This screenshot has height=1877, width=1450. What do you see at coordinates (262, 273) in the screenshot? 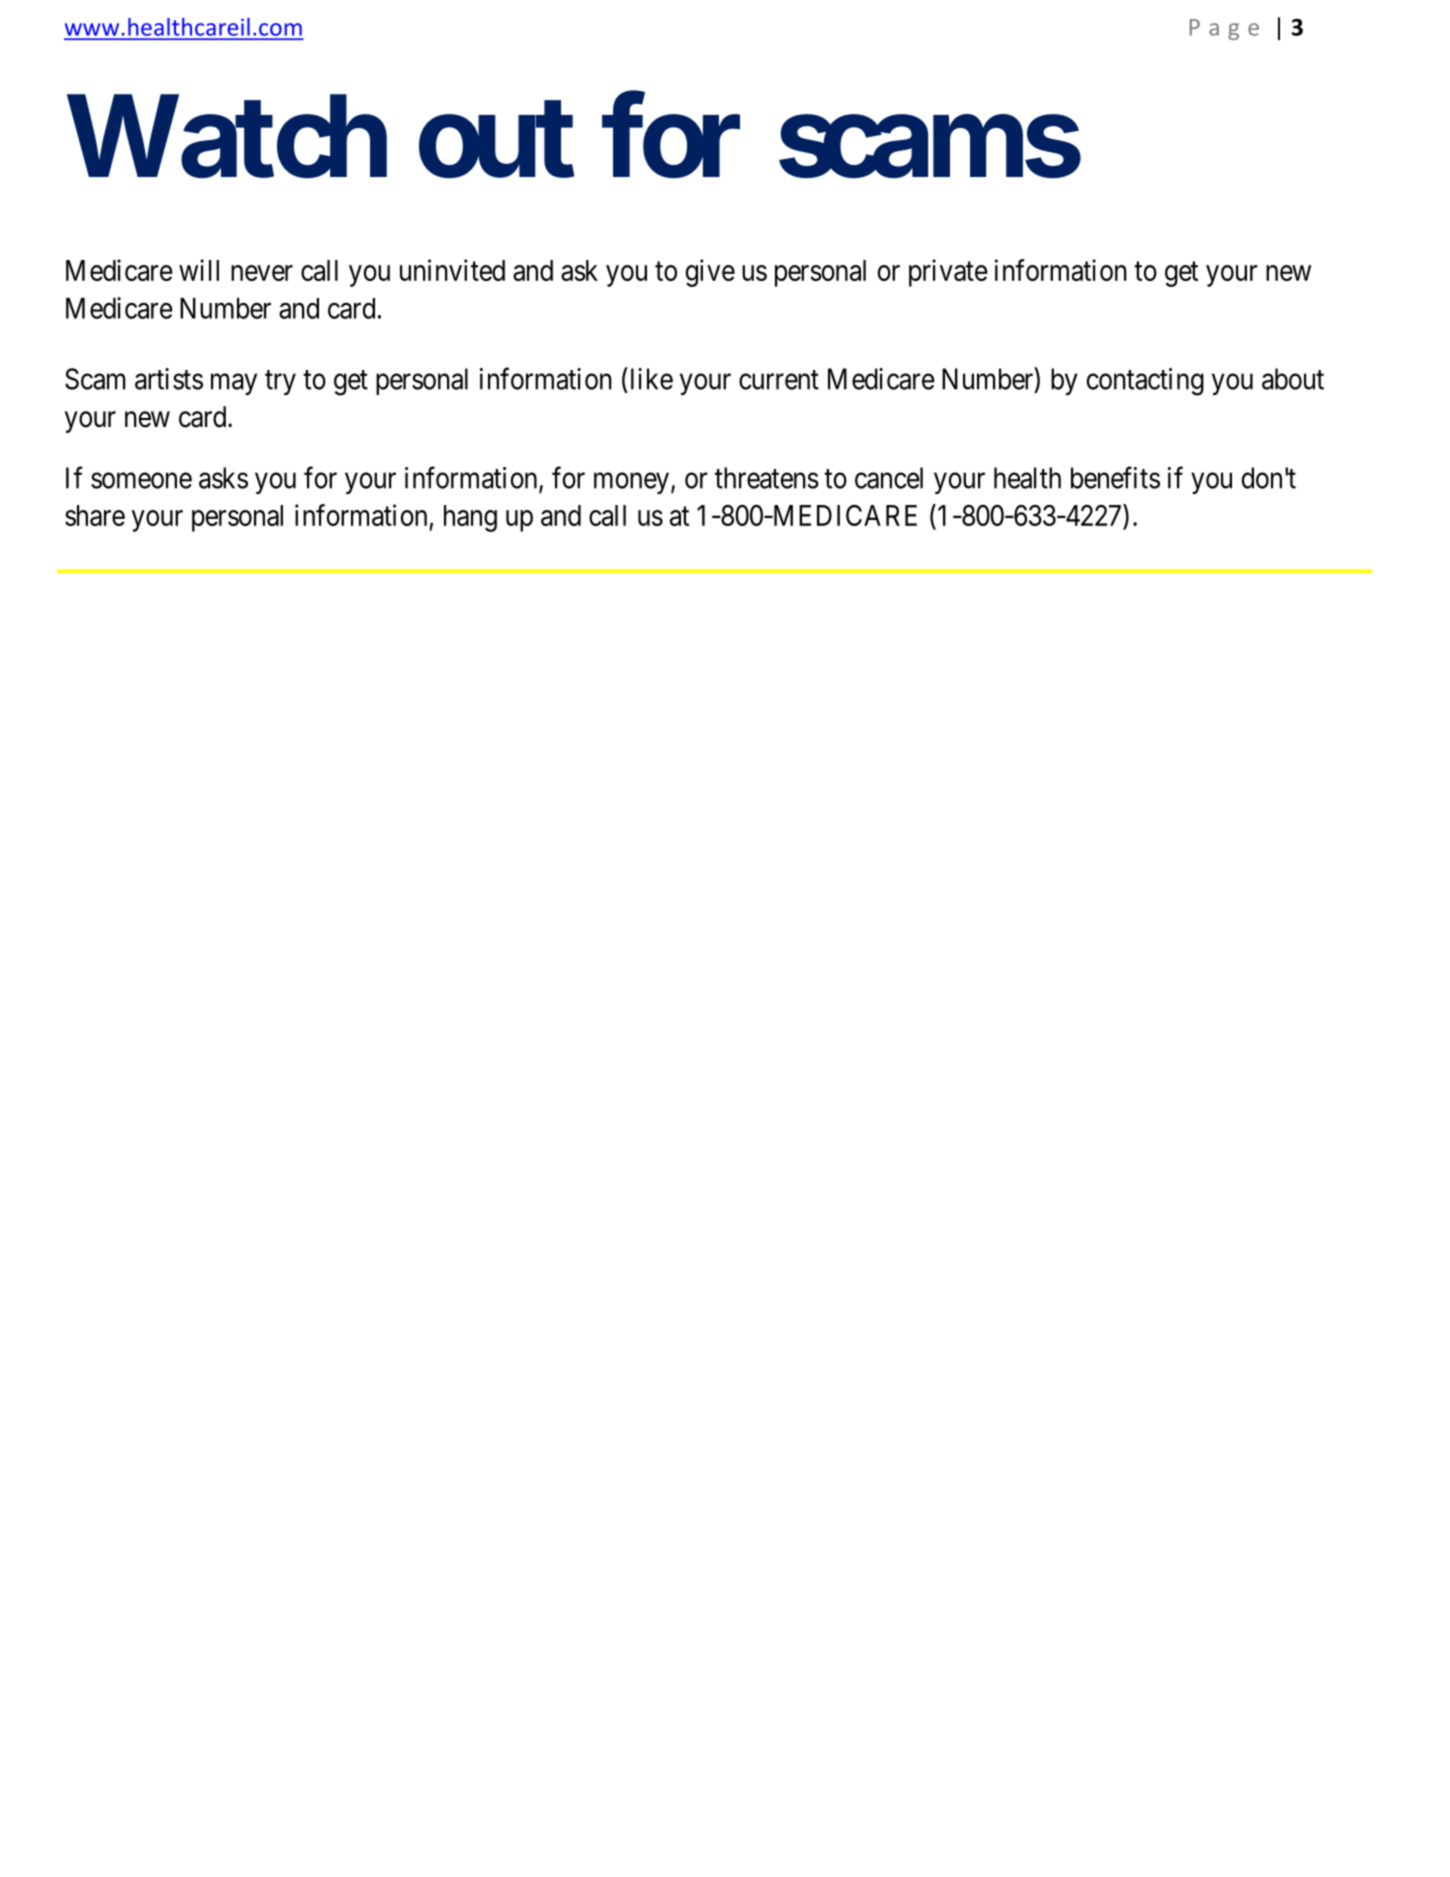
I see `never` at bounding box center [262, 273].
